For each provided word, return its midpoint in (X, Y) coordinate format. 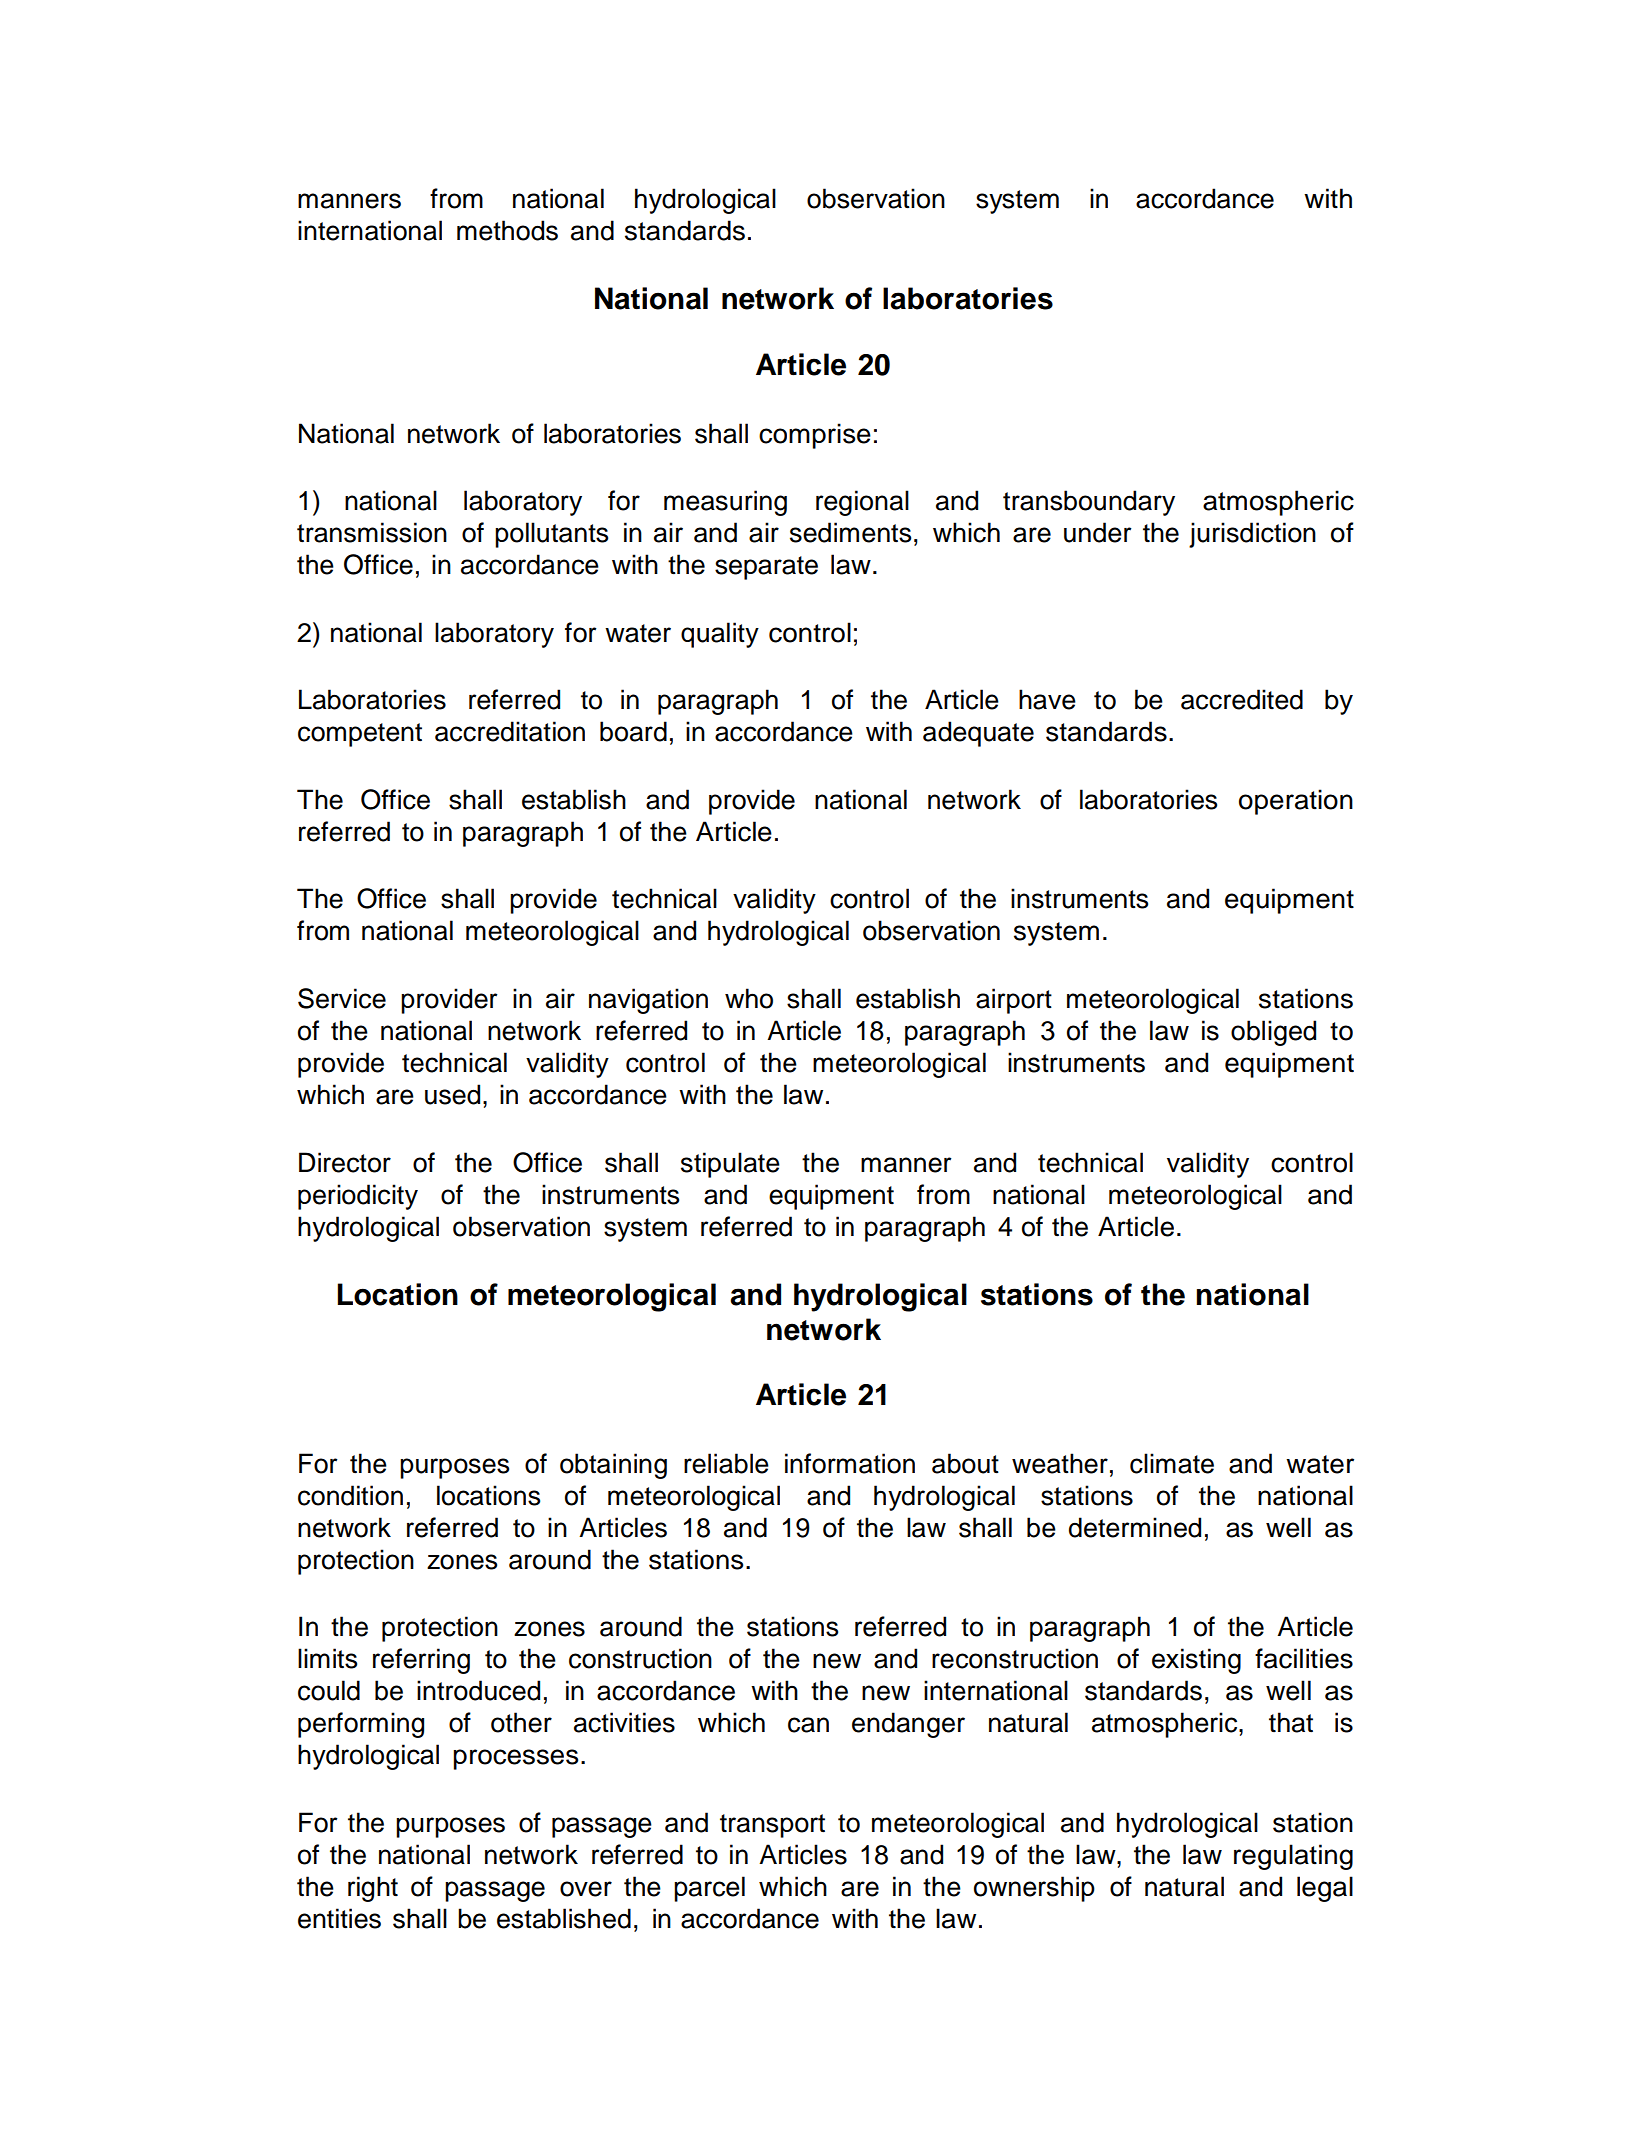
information (850, 1463)
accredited (1242, 699)
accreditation (510, 731)
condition (350, 1495)
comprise (815, 436)
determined (1135, 1527)
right (373, 1889)
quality (720, 635)
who (749, 998)
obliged (1273, 1033)
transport (772, 1826)
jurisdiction (1252, 535)
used (452, 1094)
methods (507, 230)
